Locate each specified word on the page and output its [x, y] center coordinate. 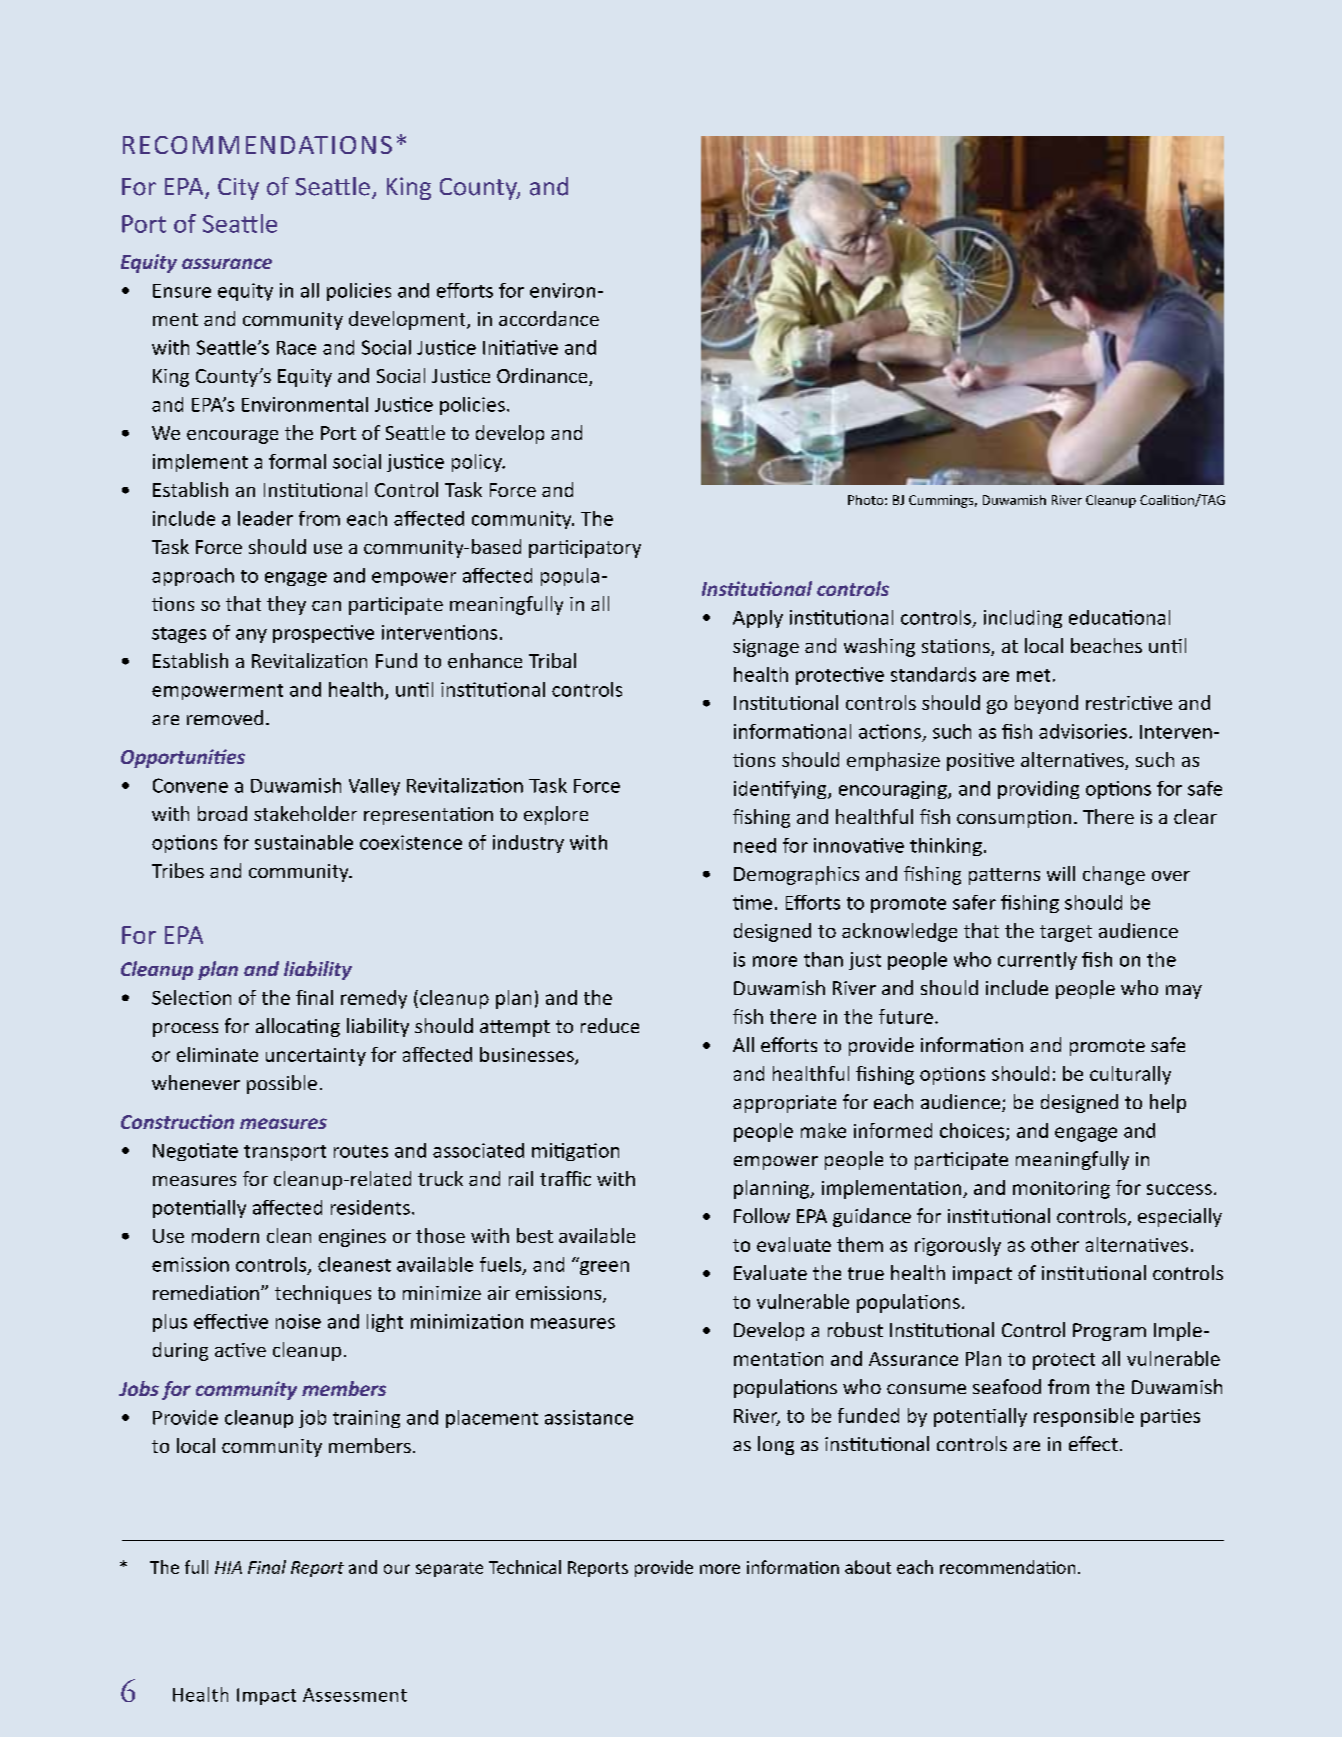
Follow [762, 1215]
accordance [549, 318]
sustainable [304, 842]
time [752, 902]
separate [449, 1569]
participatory [585, 549]
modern [225, 1235]
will [1061, 873]
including [1023, 619]
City [238, 189]
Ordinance [543, 377]
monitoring [1061, 1190]
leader [265, 518]
